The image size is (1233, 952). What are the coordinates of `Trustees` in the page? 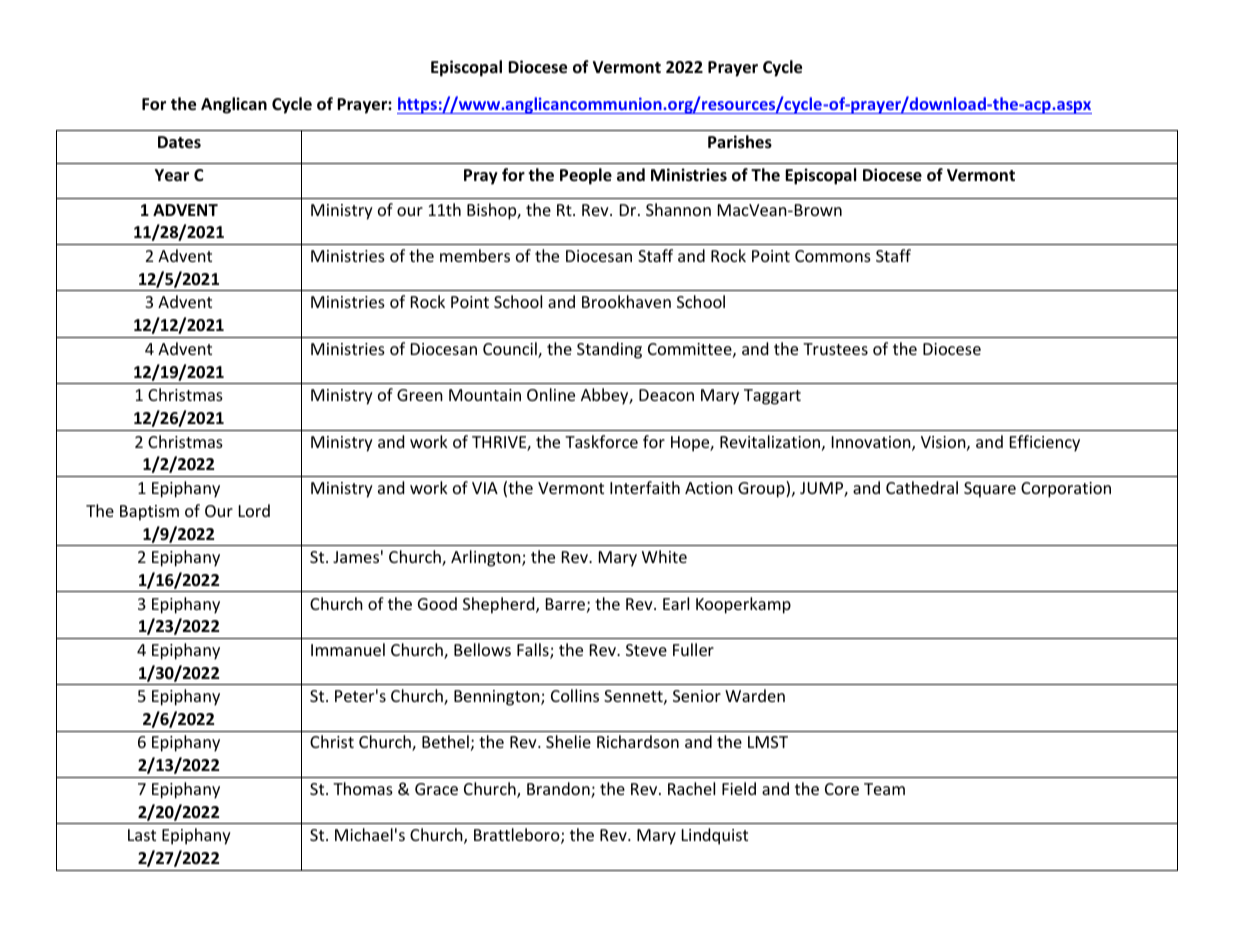 It's located at (835, 349).
